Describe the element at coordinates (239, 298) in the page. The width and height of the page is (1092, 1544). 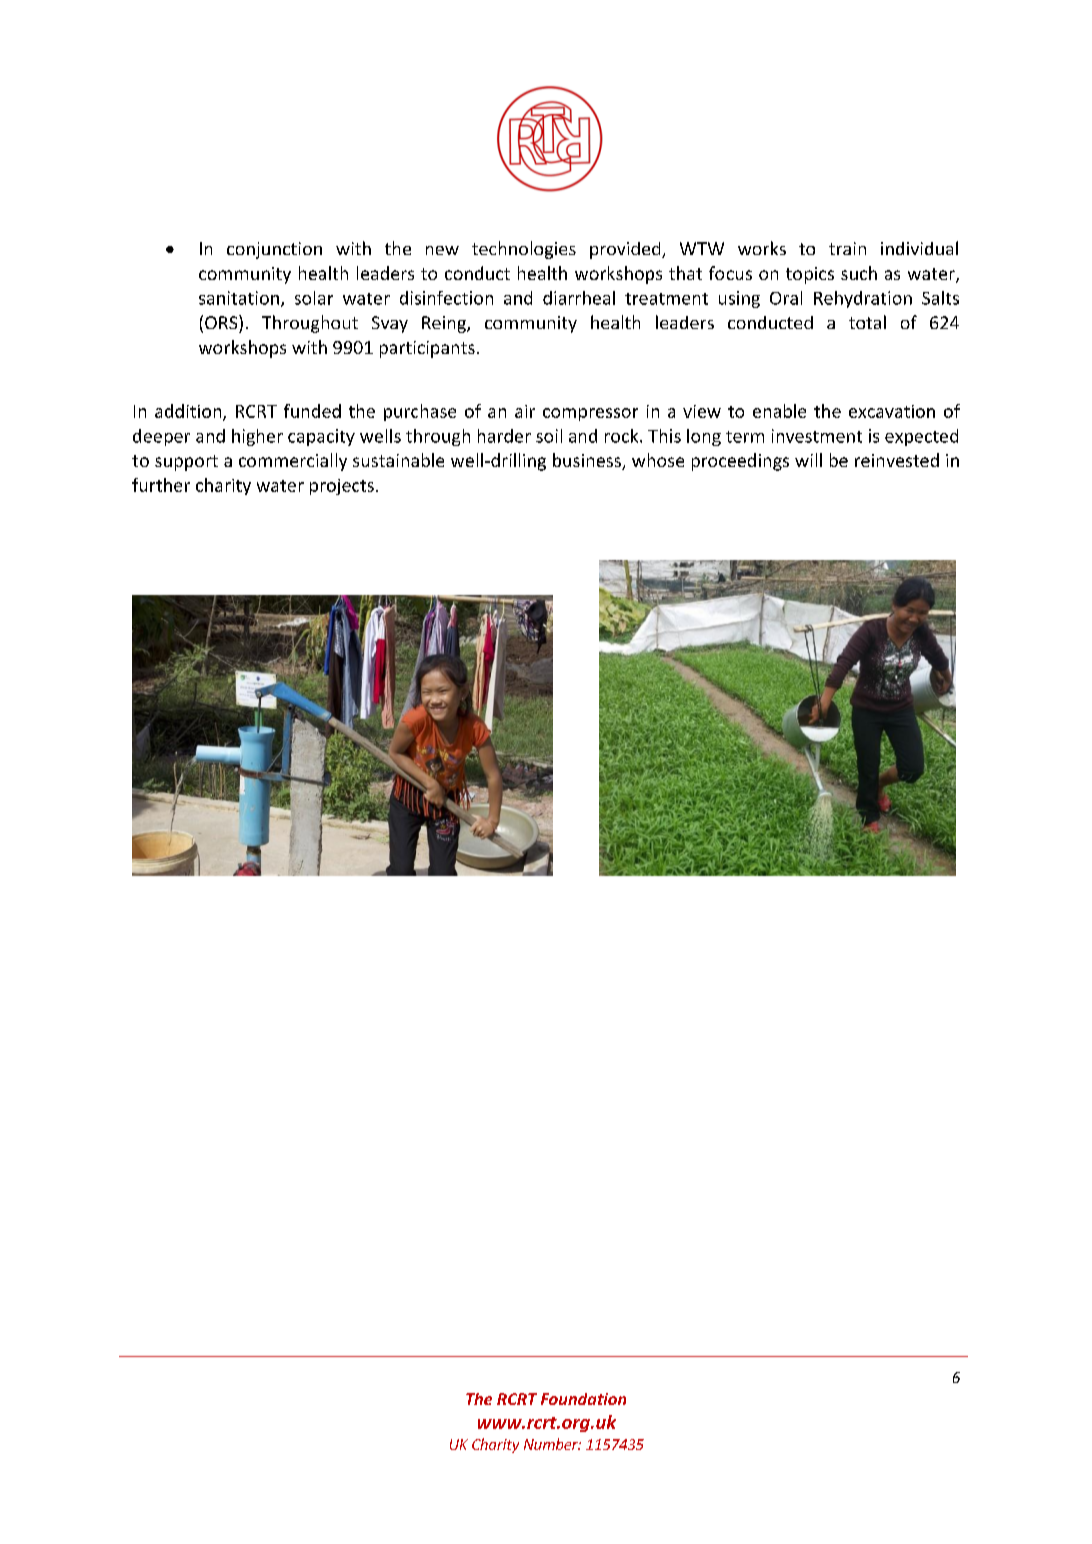
I see `sanitation` at that location.
